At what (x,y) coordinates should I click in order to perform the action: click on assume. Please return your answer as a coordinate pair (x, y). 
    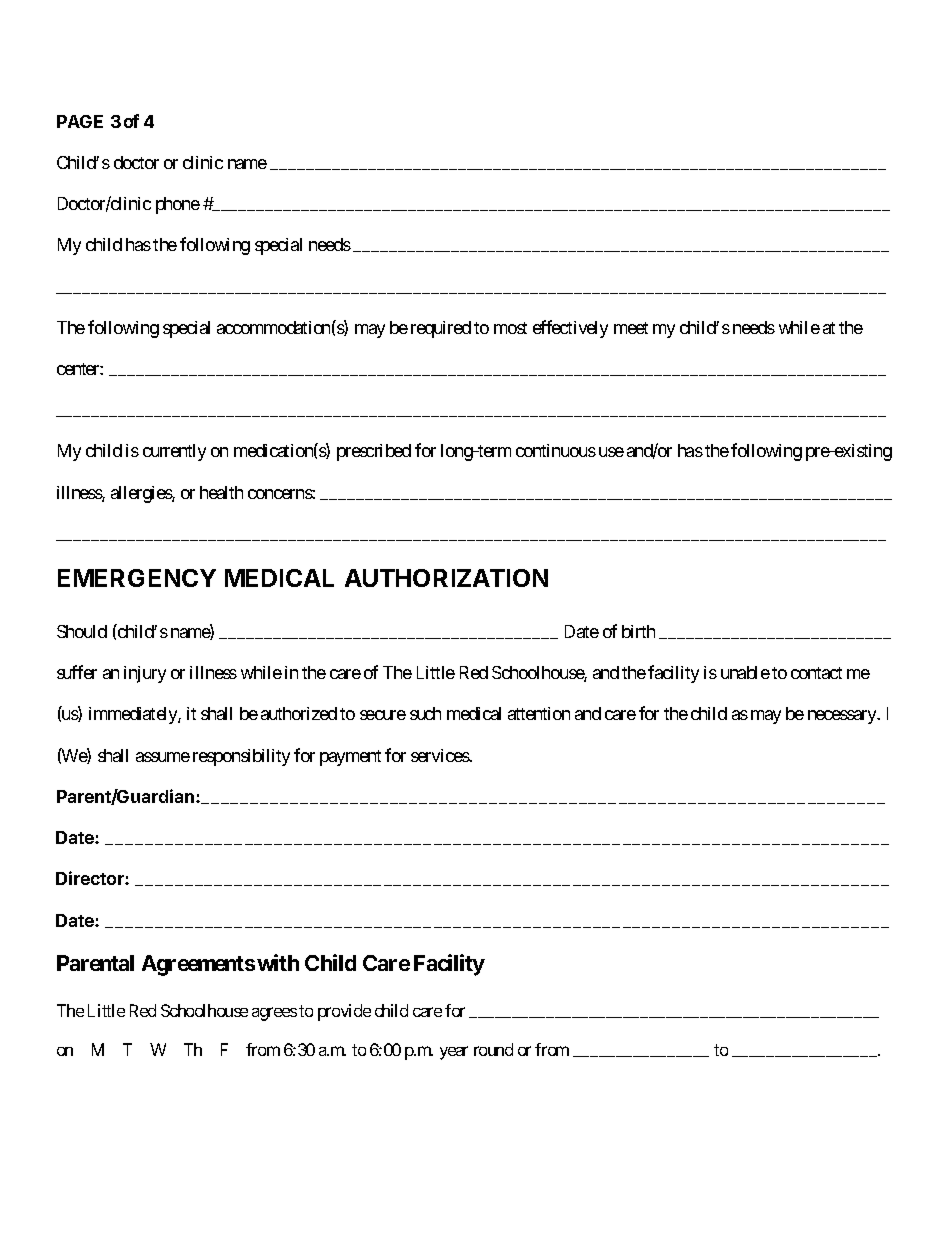
    Looking at the image, I should click on (163, 757).
